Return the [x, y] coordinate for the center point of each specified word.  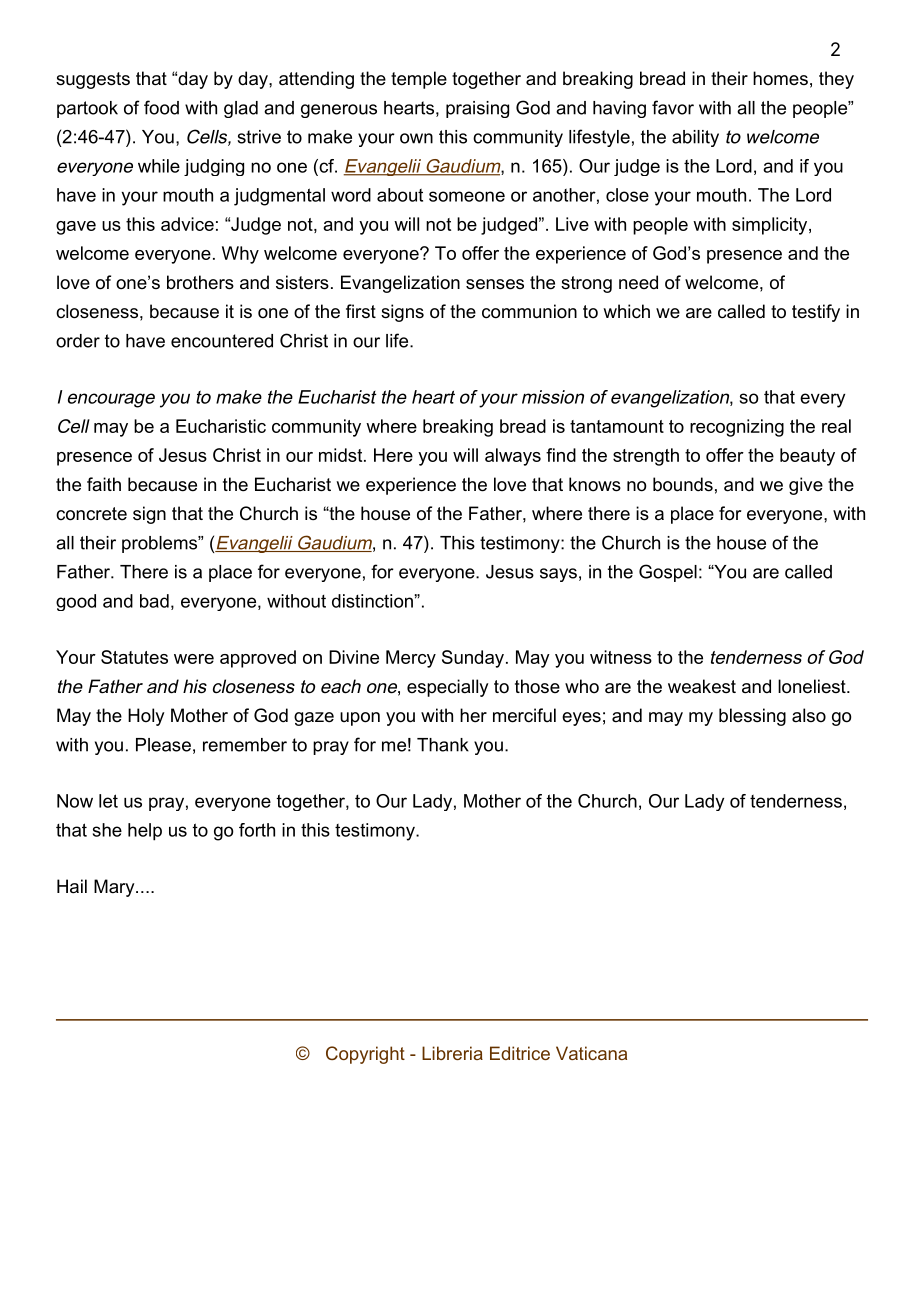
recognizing [737, 428]
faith [104, 484]
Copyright [365, 1055]
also [809, 715]
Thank [443, 745]
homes [780, 78]
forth [257, 830]
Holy [146, 717]
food [161, 107]
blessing [752, 717]
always [513, 457]
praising [477, 109]
